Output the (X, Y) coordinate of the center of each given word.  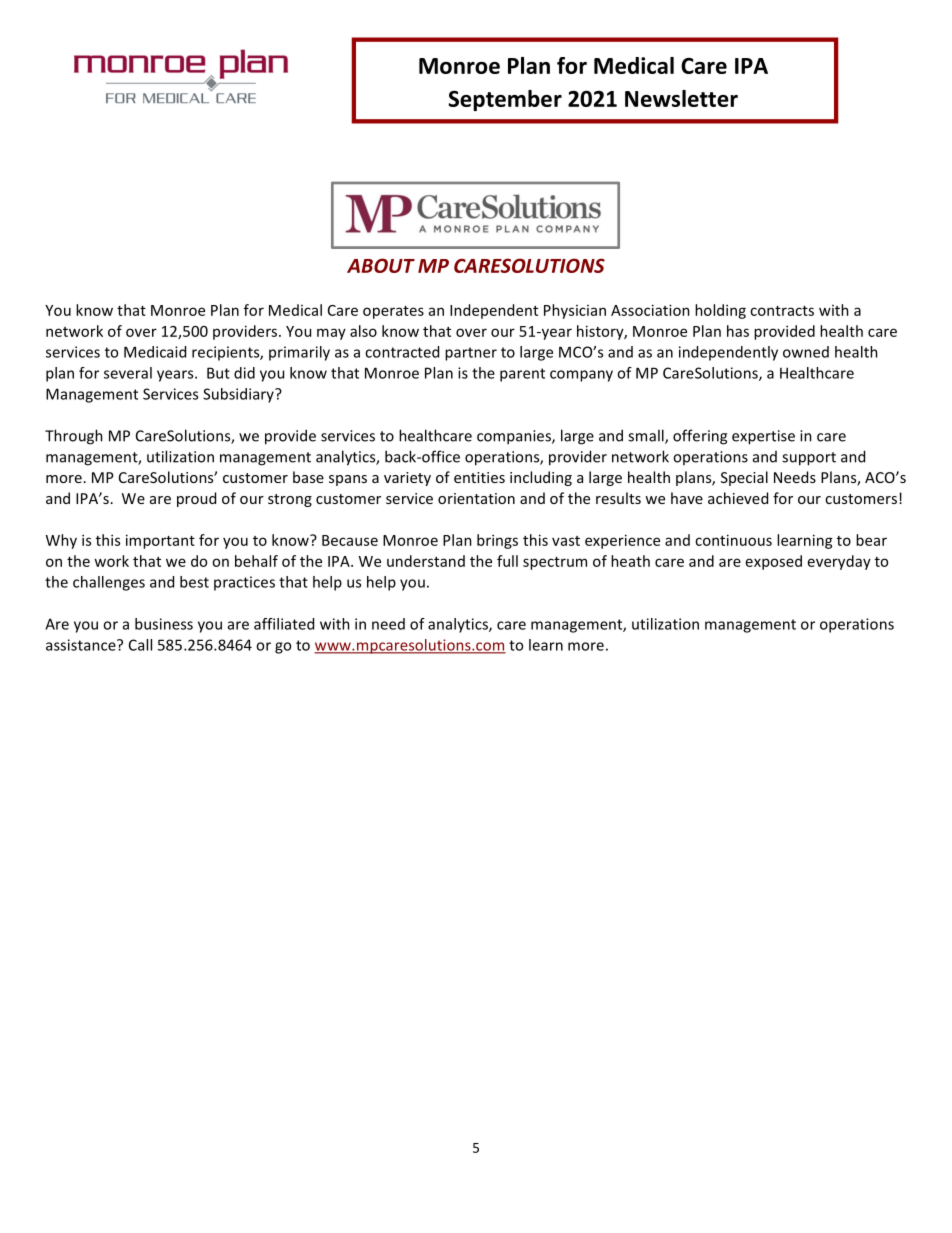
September (505, 100)
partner (471, 354)
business (164, 624)
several (128, 373)
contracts (782, 311)
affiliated (284, 624)
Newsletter (681, 98)
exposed (774, 562)
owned (806, 352)
